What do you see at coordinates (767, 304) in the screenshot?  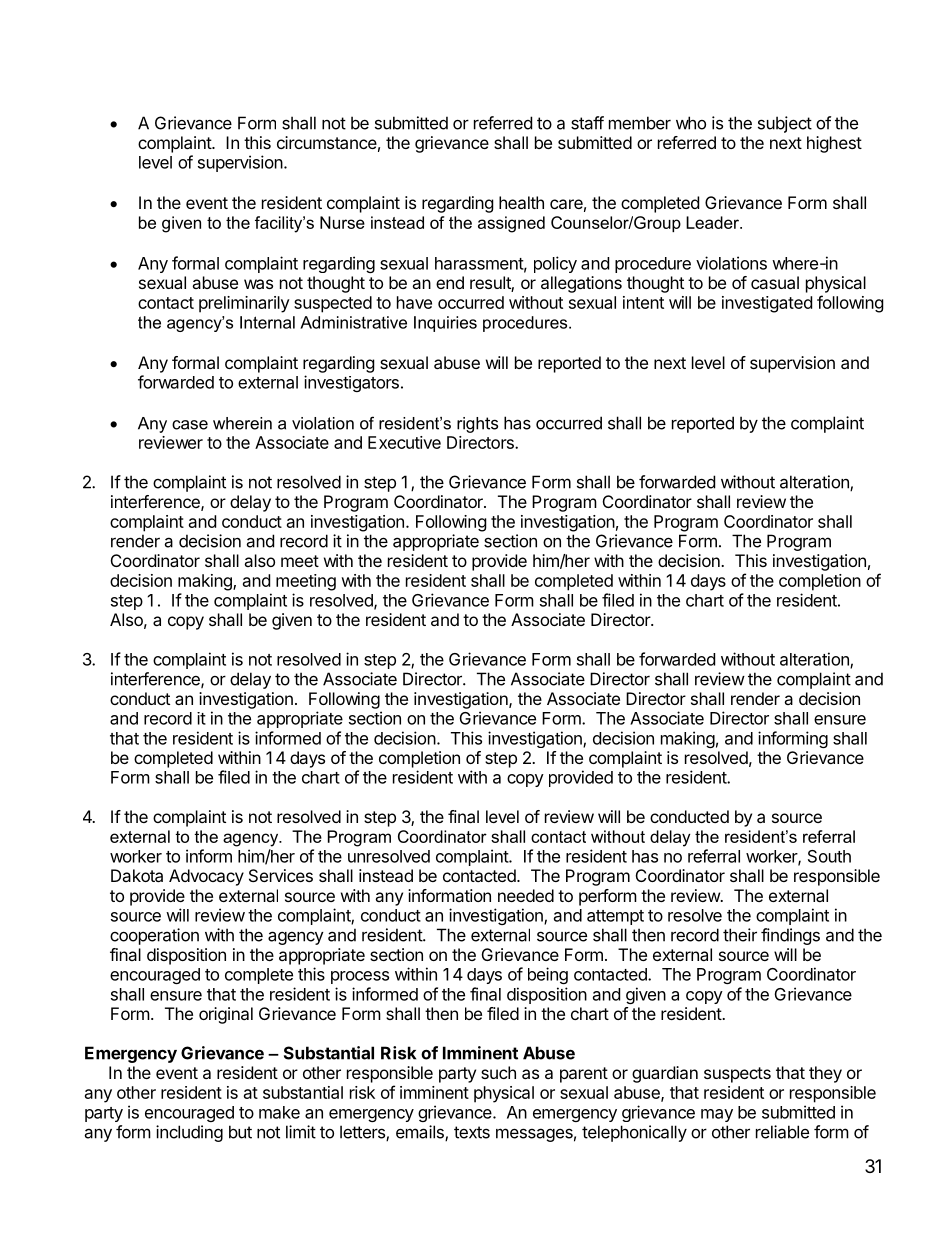 I see `investigated` at bounding box center [767, 304].
